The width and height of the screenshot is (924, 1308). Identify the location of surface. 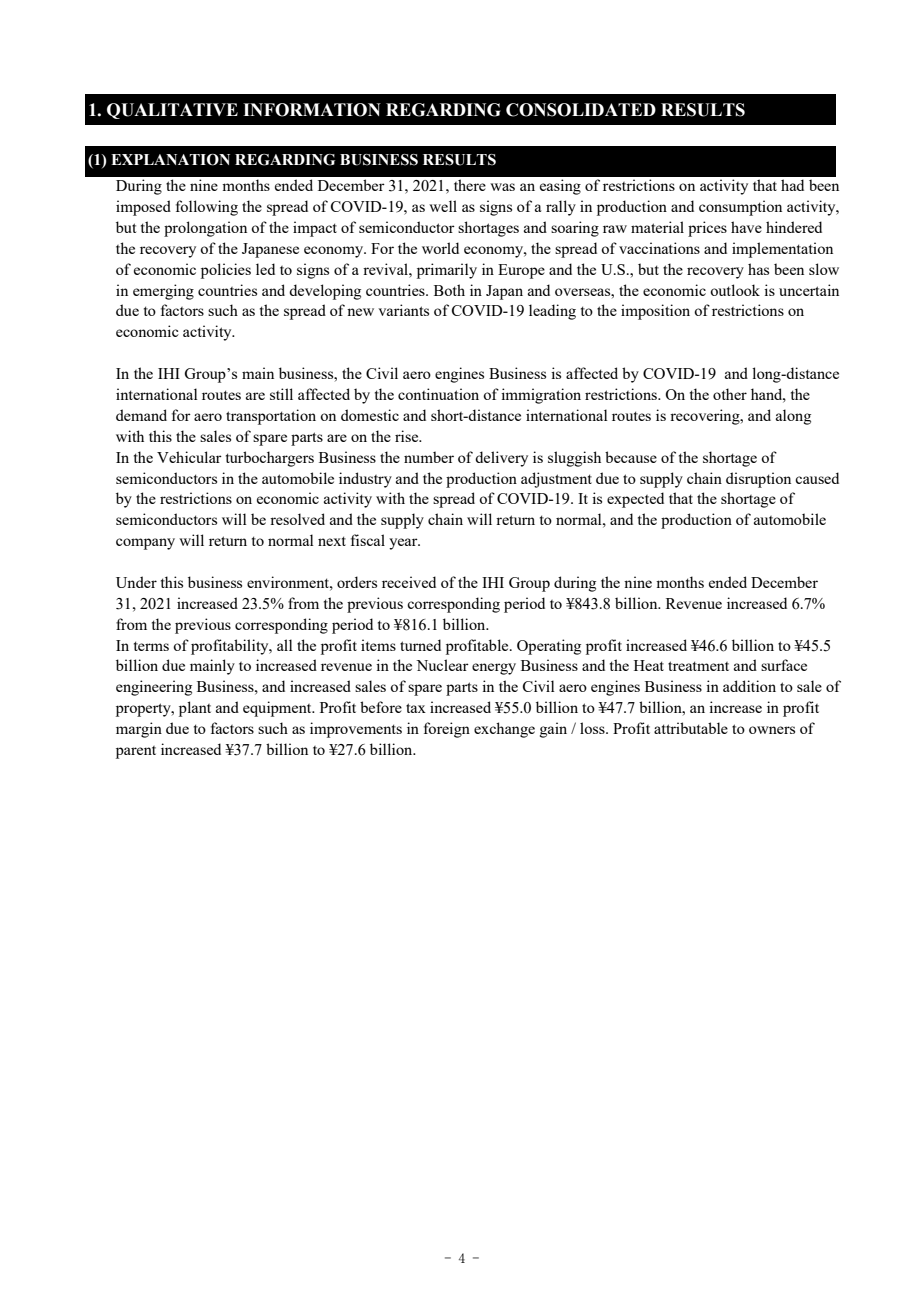
(784, 665).
